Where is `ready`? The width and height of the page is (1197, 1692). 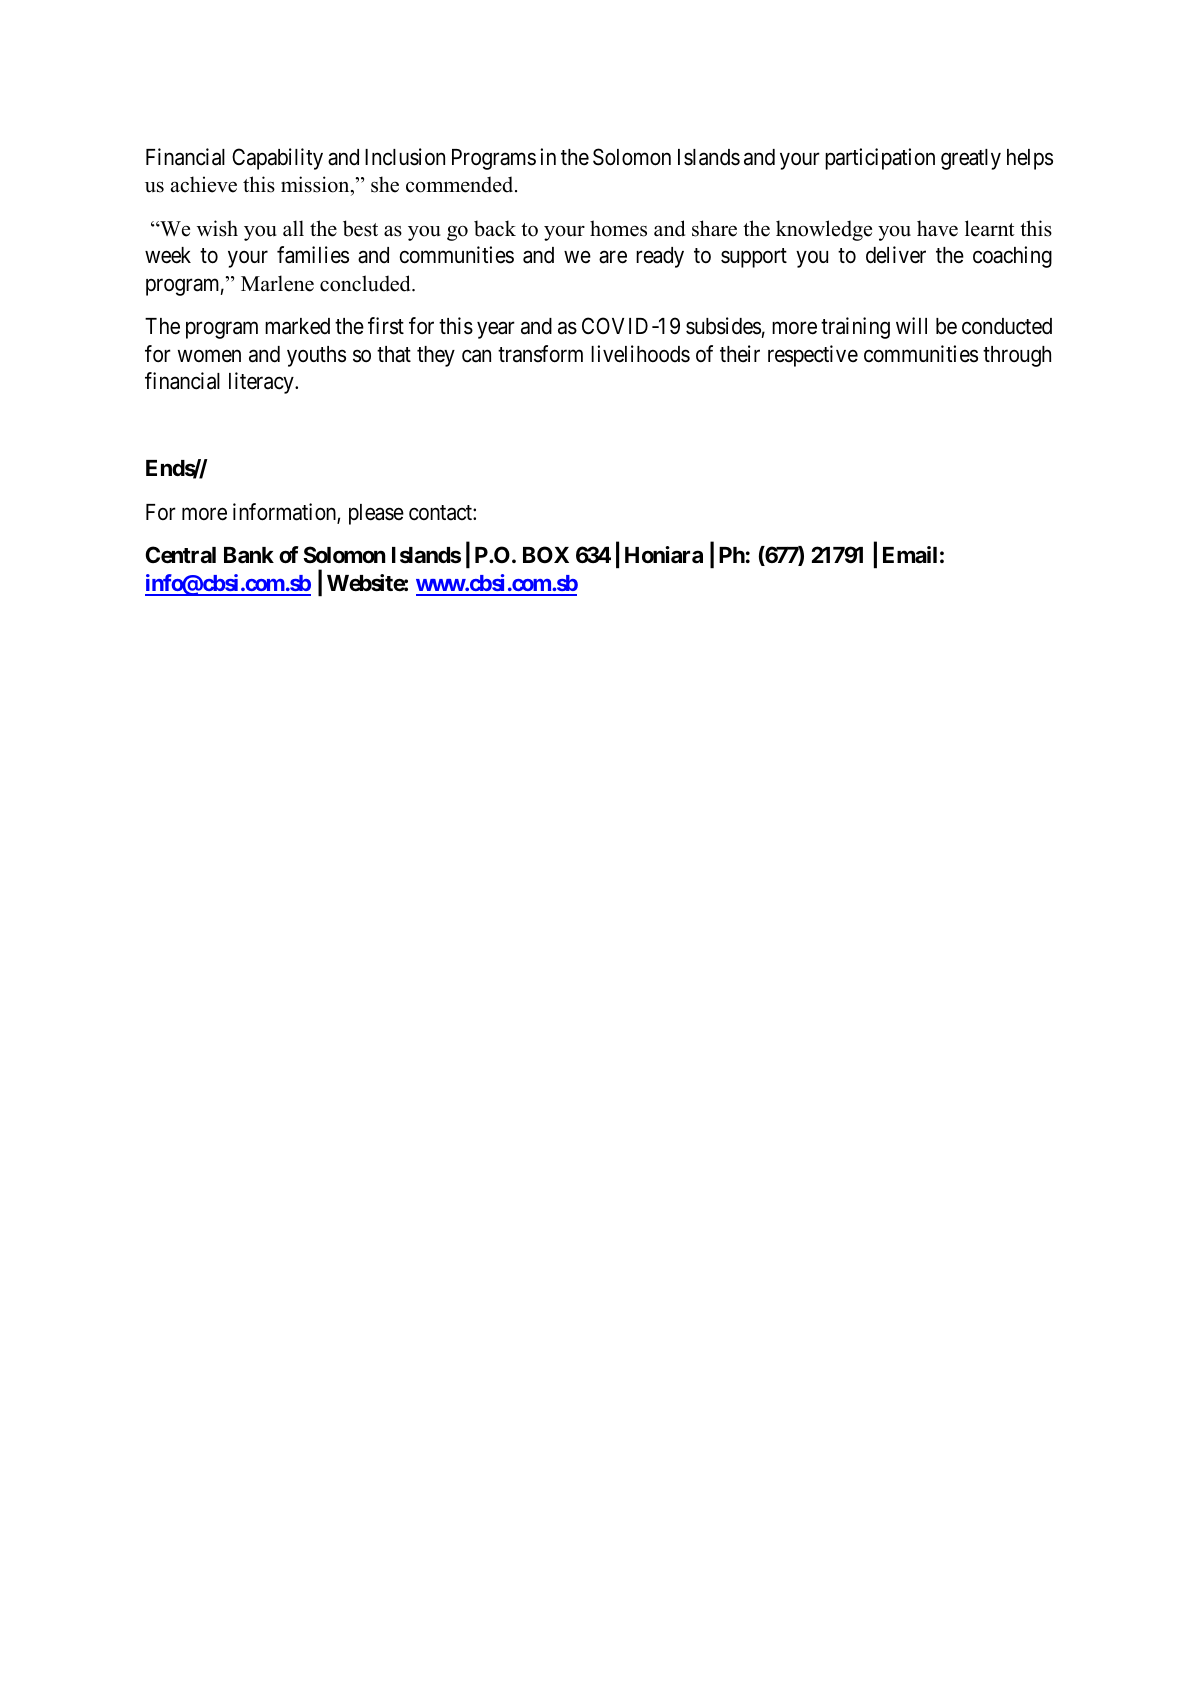 ready is located at coordinates (660, 257).
